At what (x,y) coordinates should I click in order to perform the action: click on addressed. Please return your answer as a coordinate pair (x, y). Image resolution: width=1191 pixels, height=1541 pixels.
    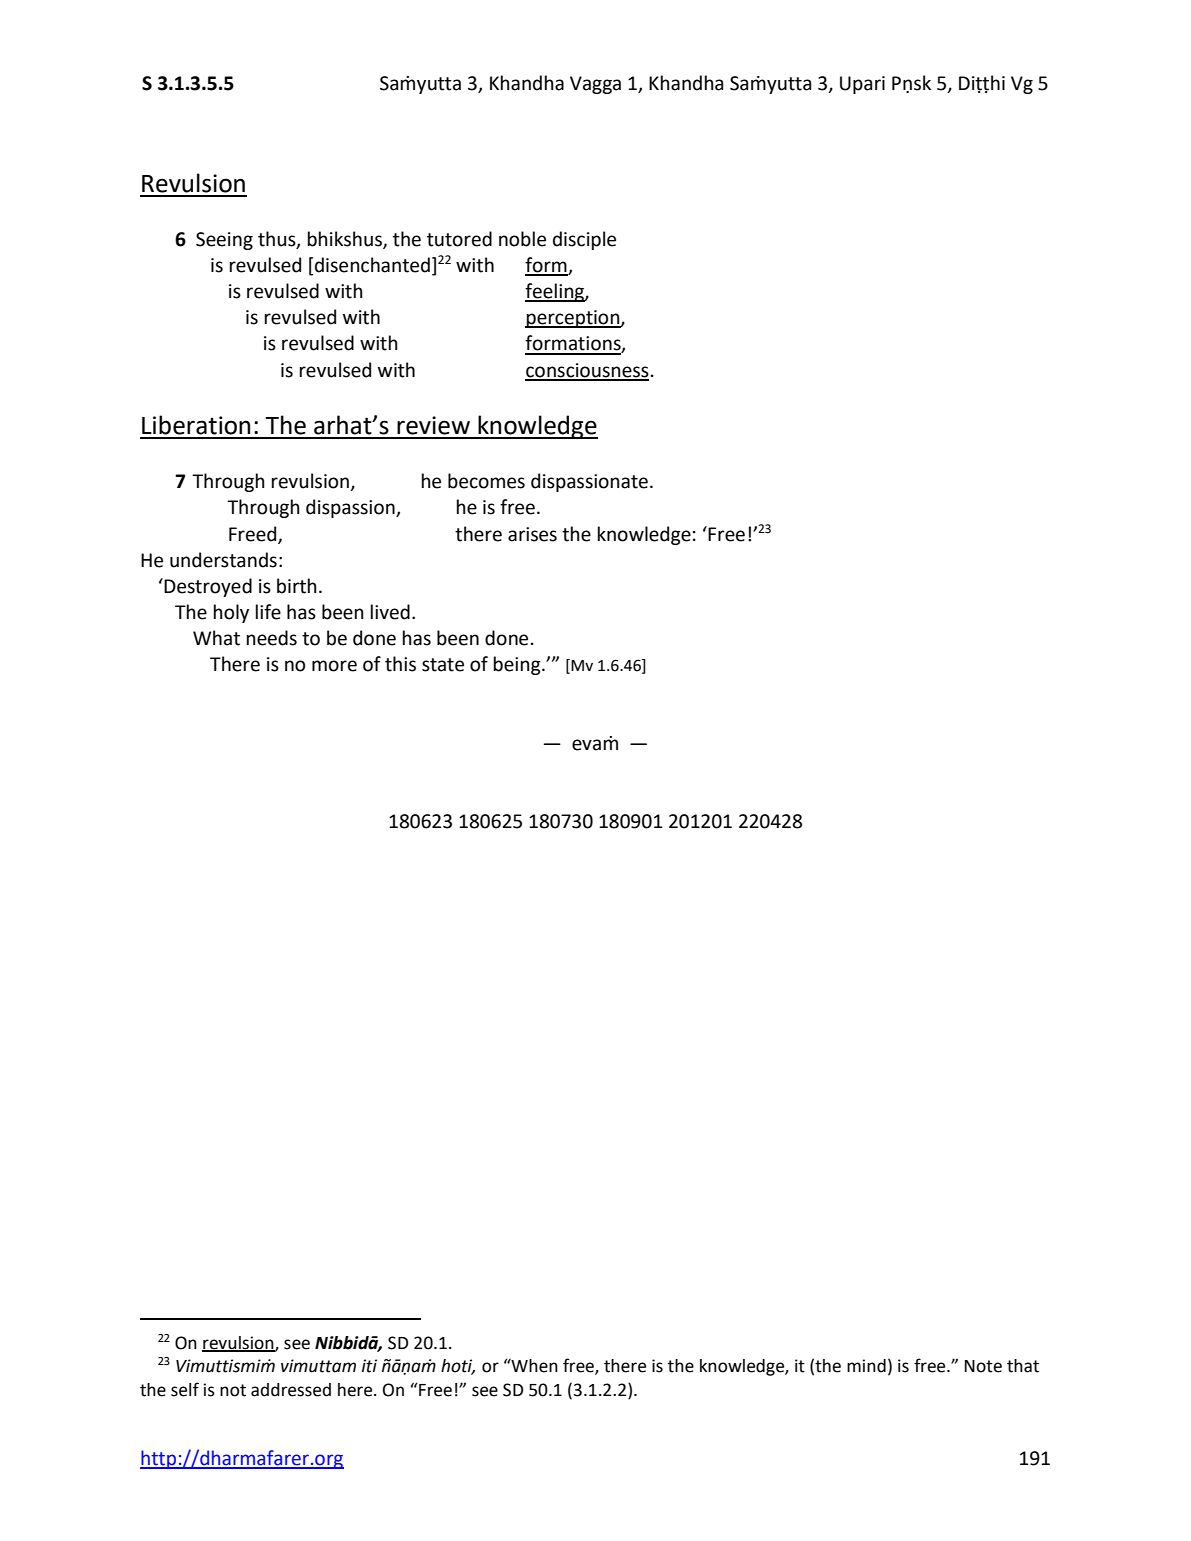
    Looking at the image, I should click on (291, 1390).
